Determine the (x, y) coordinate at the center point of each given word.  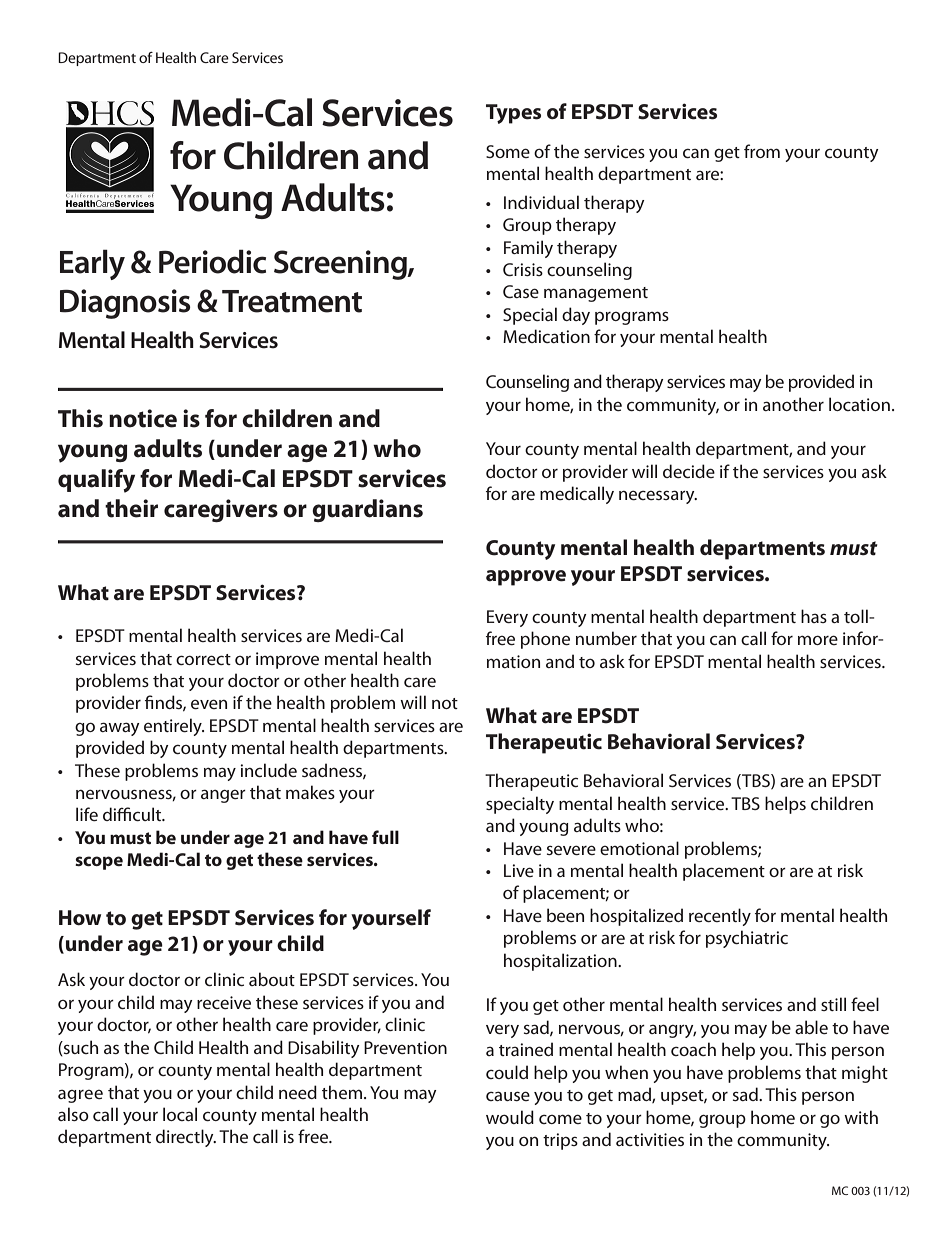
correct (203, 659)
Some (508, 151)
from (762, 151)
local (180, 1114)
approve (526, 578)
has (814, 616)
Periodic (212, 261)
